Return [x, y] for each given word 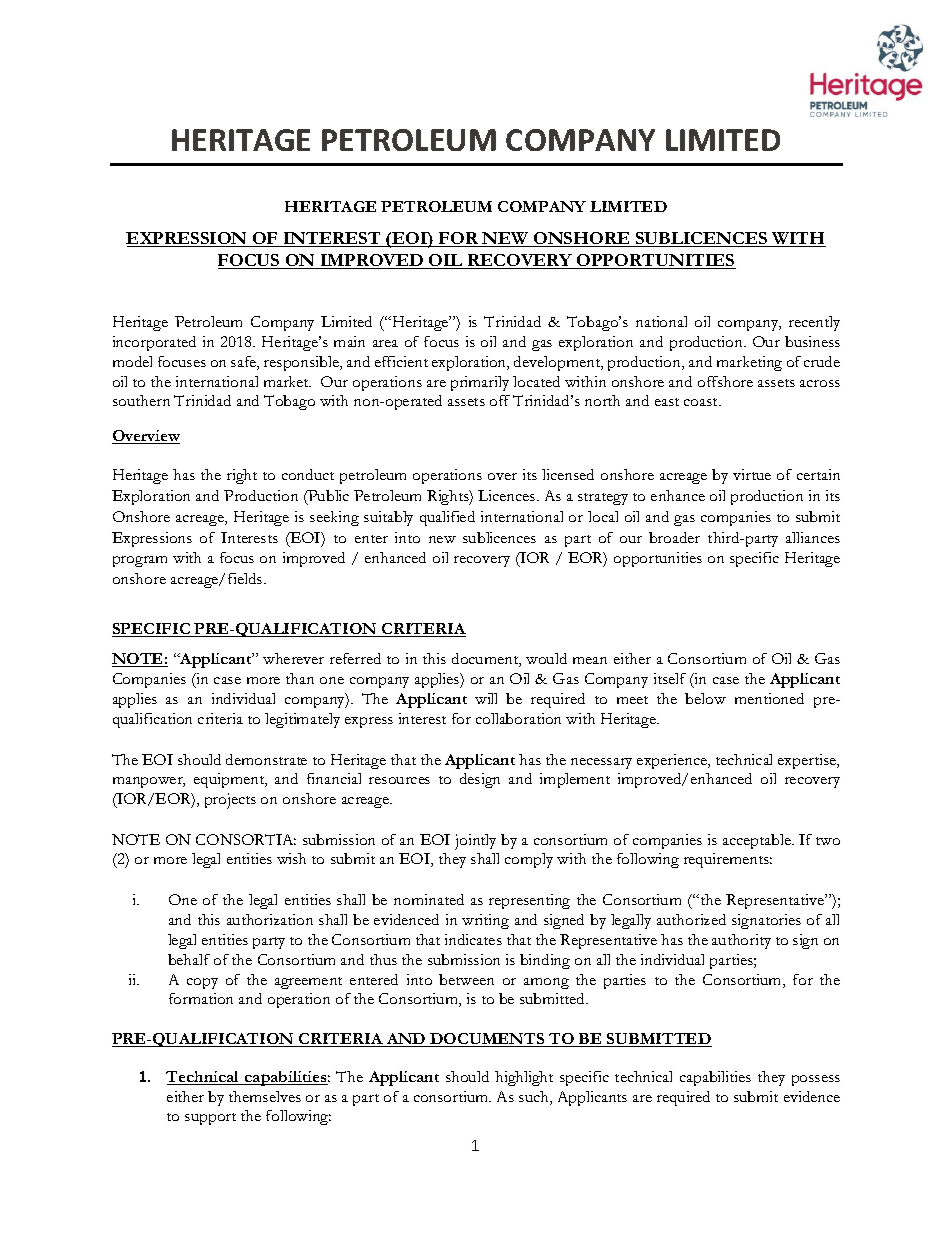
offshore [725, 381]
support [210, 1119]
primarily [480, 383]
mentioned [769, 698]
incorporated [154, 343]
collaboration [518, 718]
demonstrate [266, 759]
